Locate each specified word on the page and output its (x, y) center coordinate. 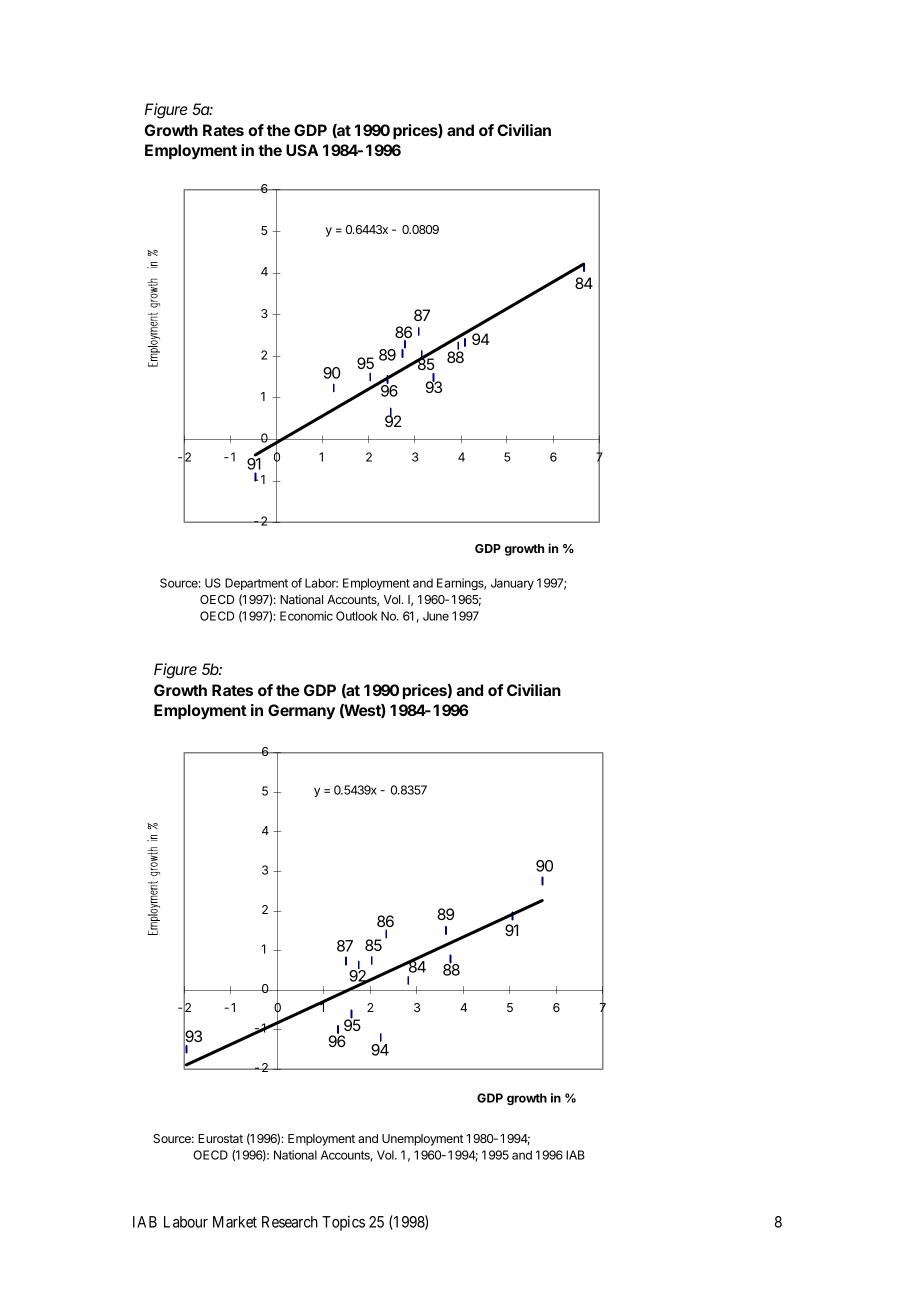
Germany (301, 712)
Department (256, 584)
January (512, 584)
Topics (343, 1223)
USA (302, 150)
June (436, 616)
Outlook (357, 616)
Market (235, 1222)
